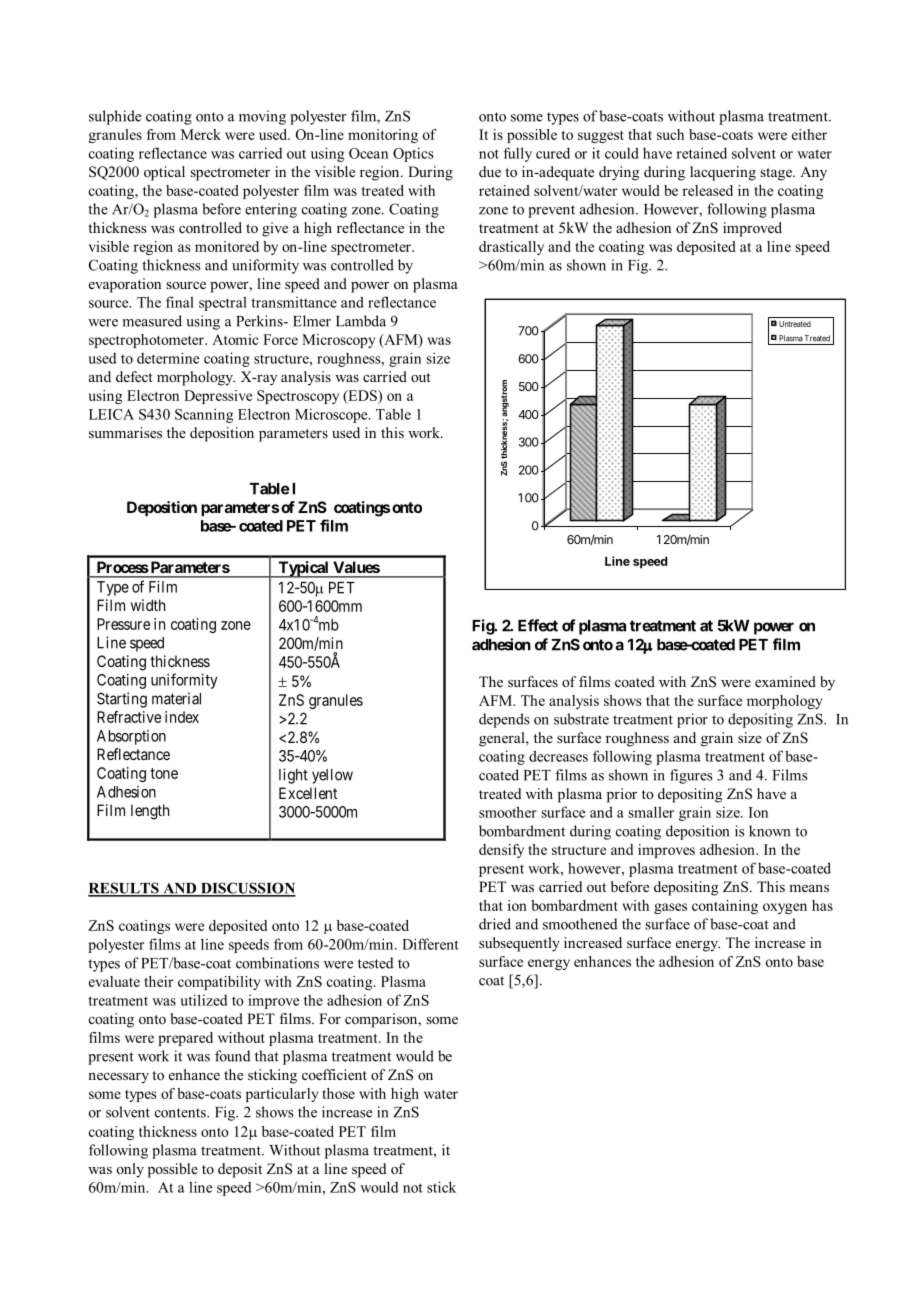 The image size is (924, 1307). I want to click on width, so click(148, 605).
